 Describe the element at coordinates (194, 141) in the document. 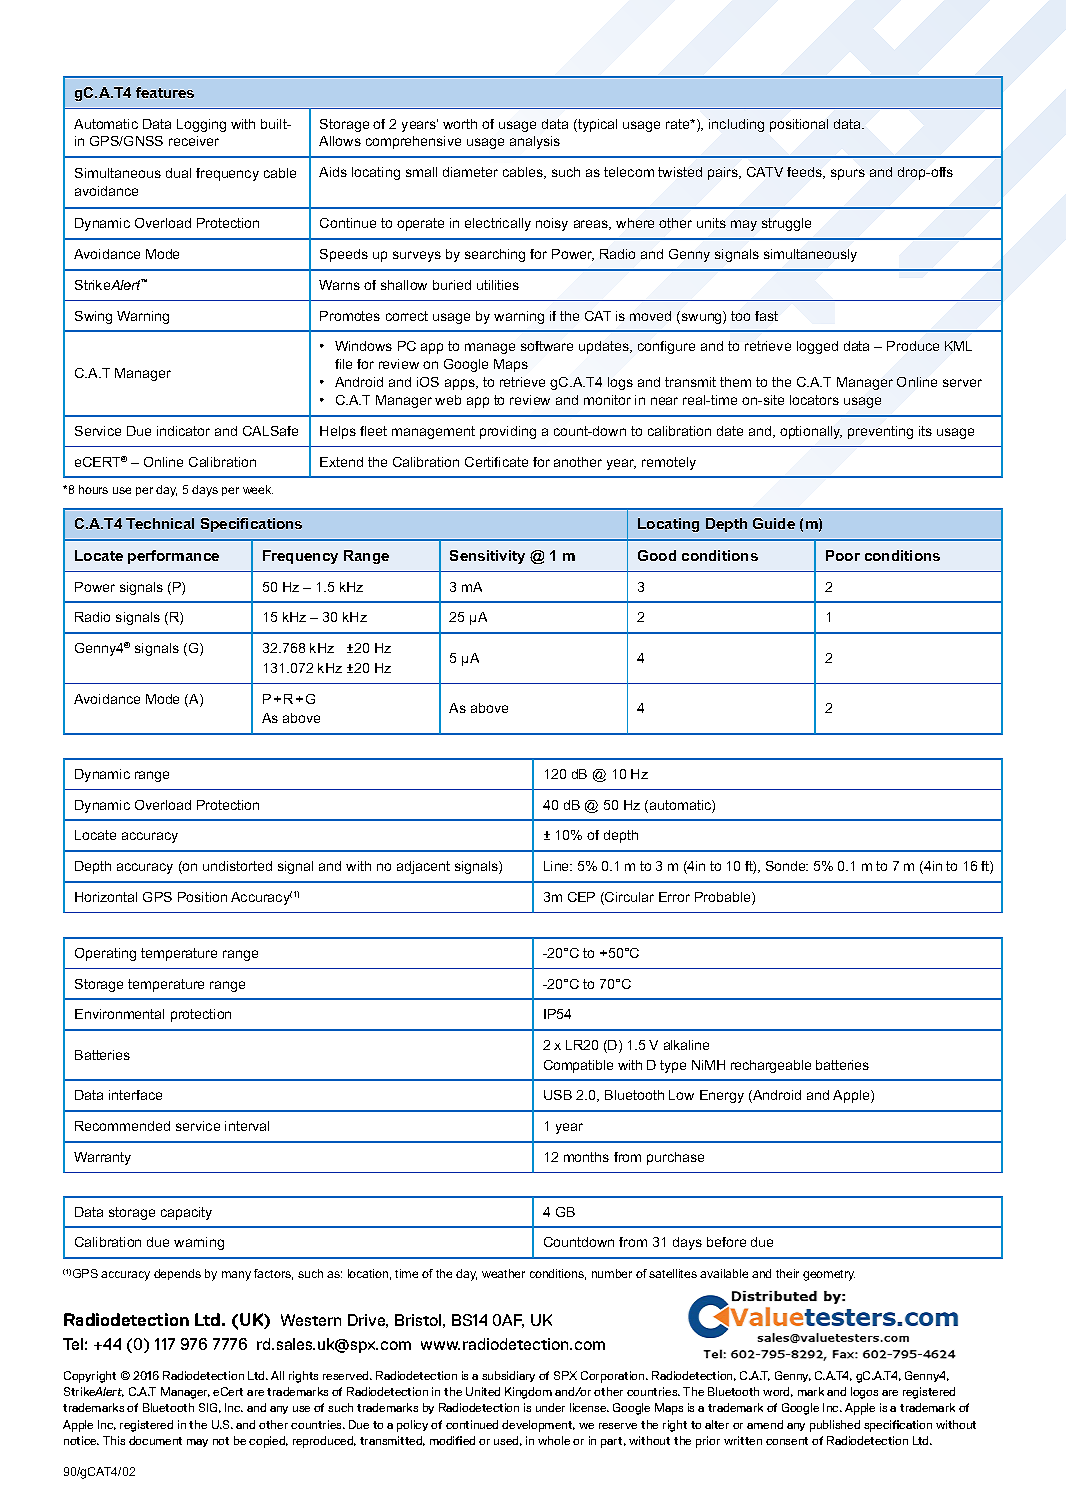

I see `receiver` at that location.
